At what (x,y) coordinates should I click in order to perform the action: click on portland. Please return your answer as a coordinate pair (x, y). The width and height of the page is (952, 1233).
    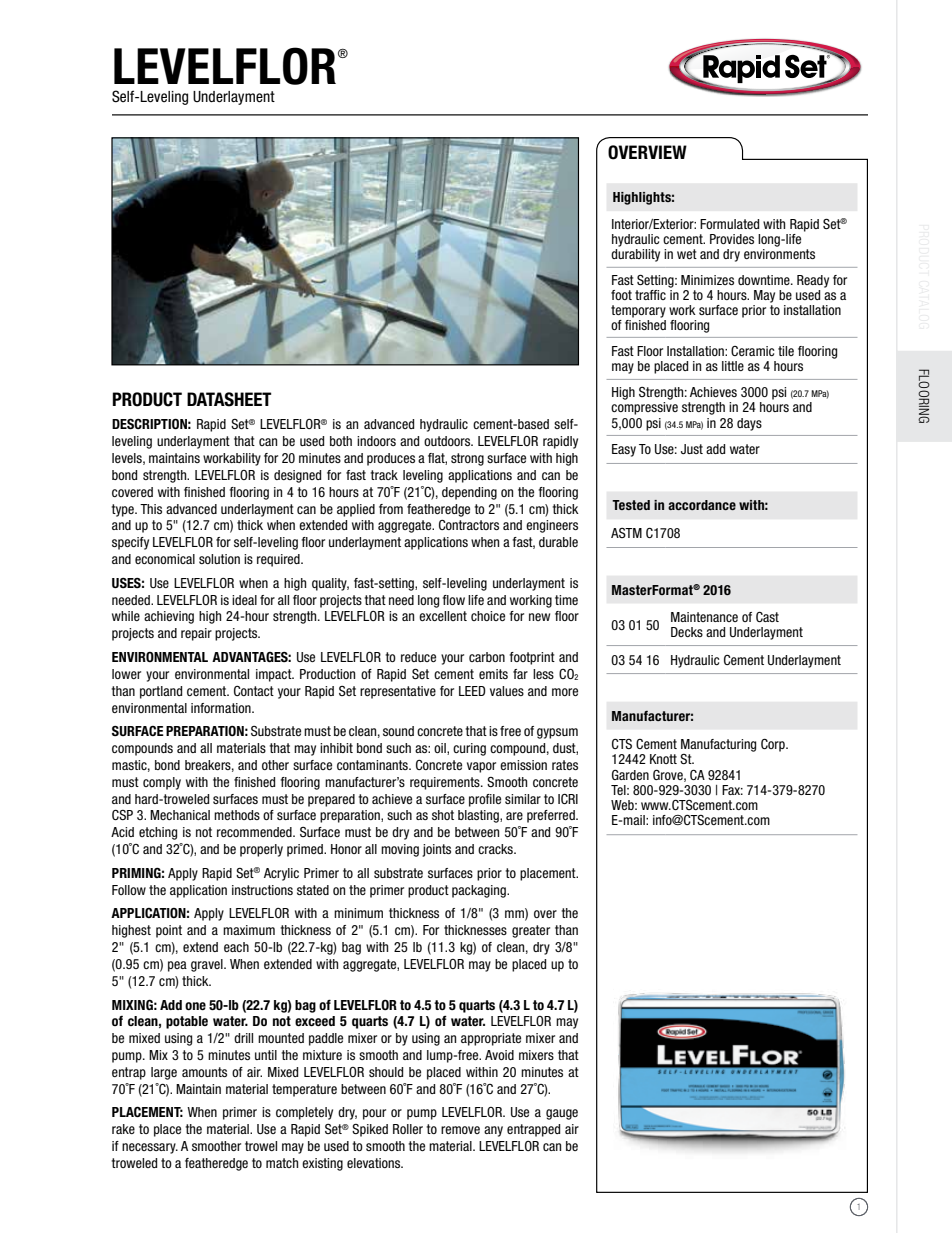
    Looking at the image, I should click on (161, 692).
